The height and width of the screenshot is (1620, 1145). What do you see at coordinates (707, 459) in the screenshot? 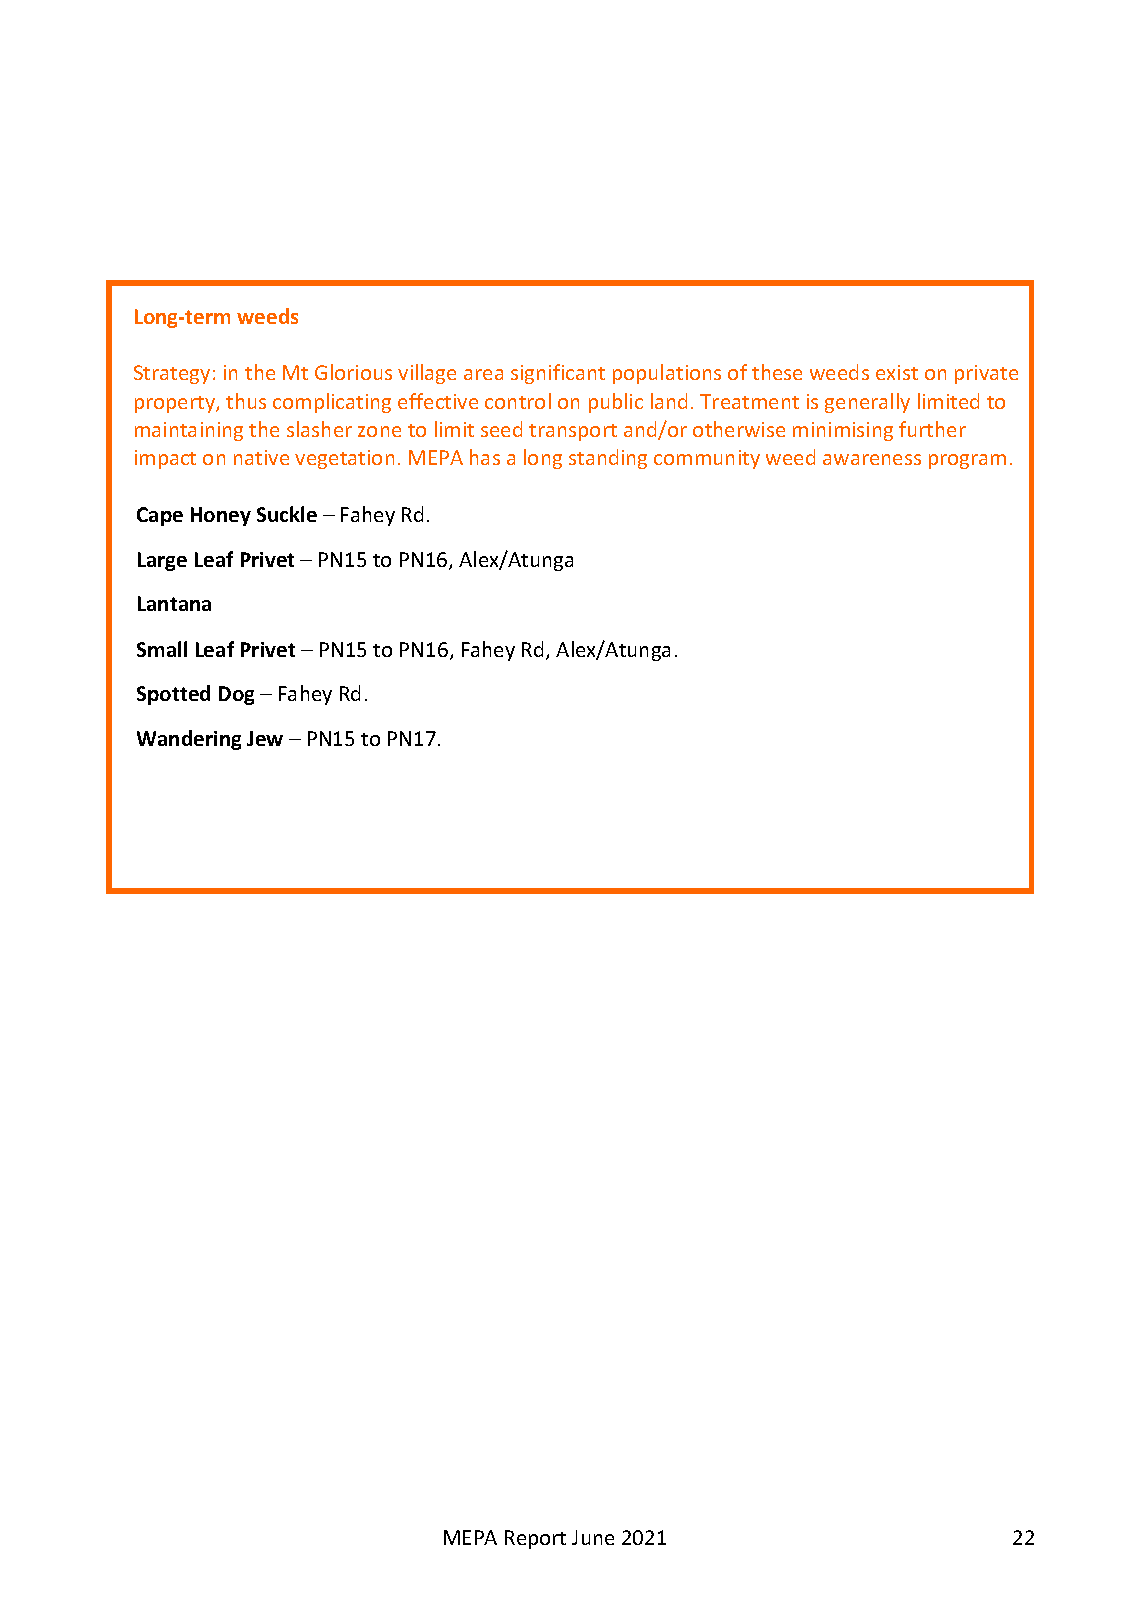
I see `community` at bounding box center [707, 459].
